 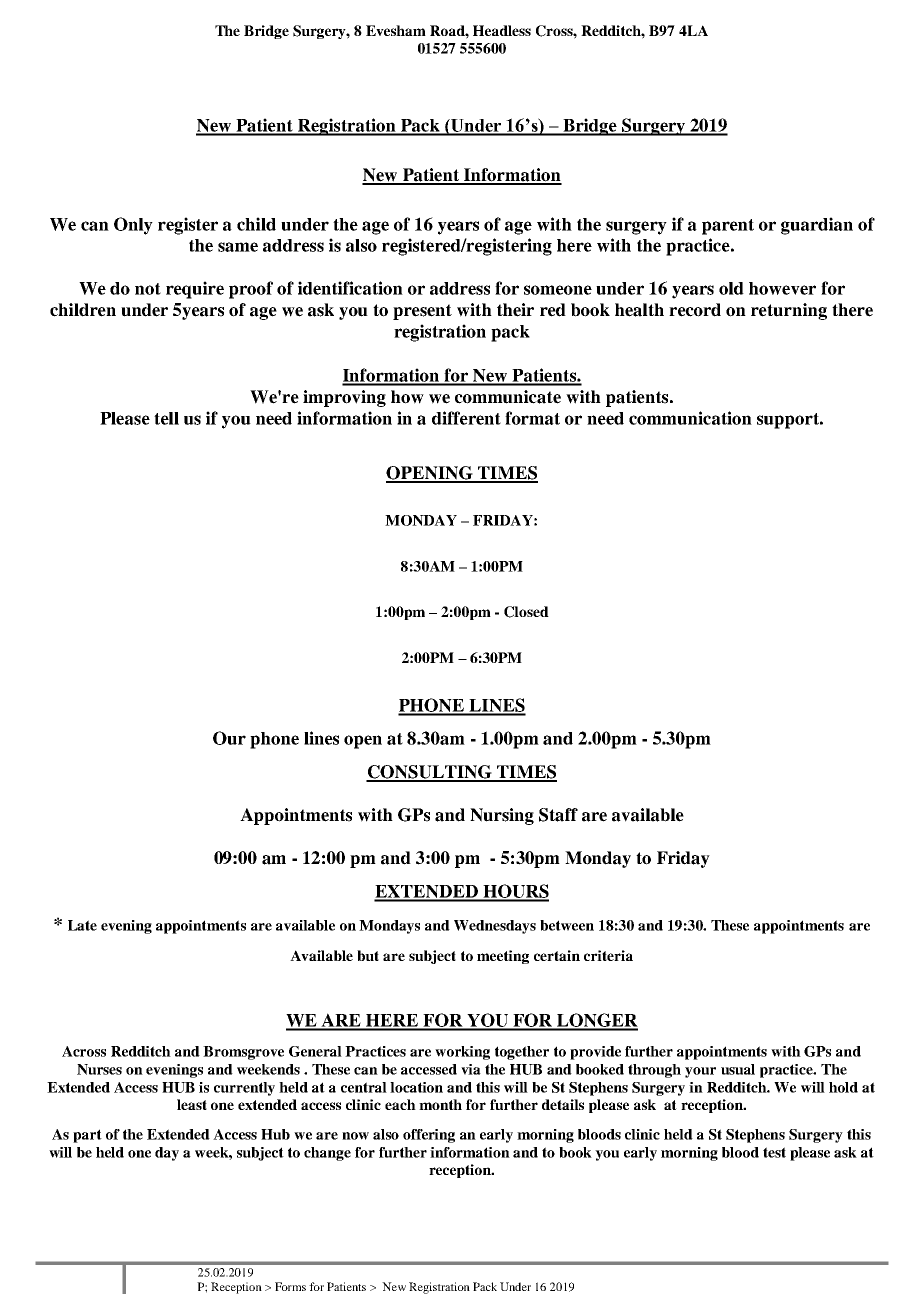 What do you see at coordinates (558, 815) in the screenshot?
I see `Staff` at bounding box center [558, 815].
